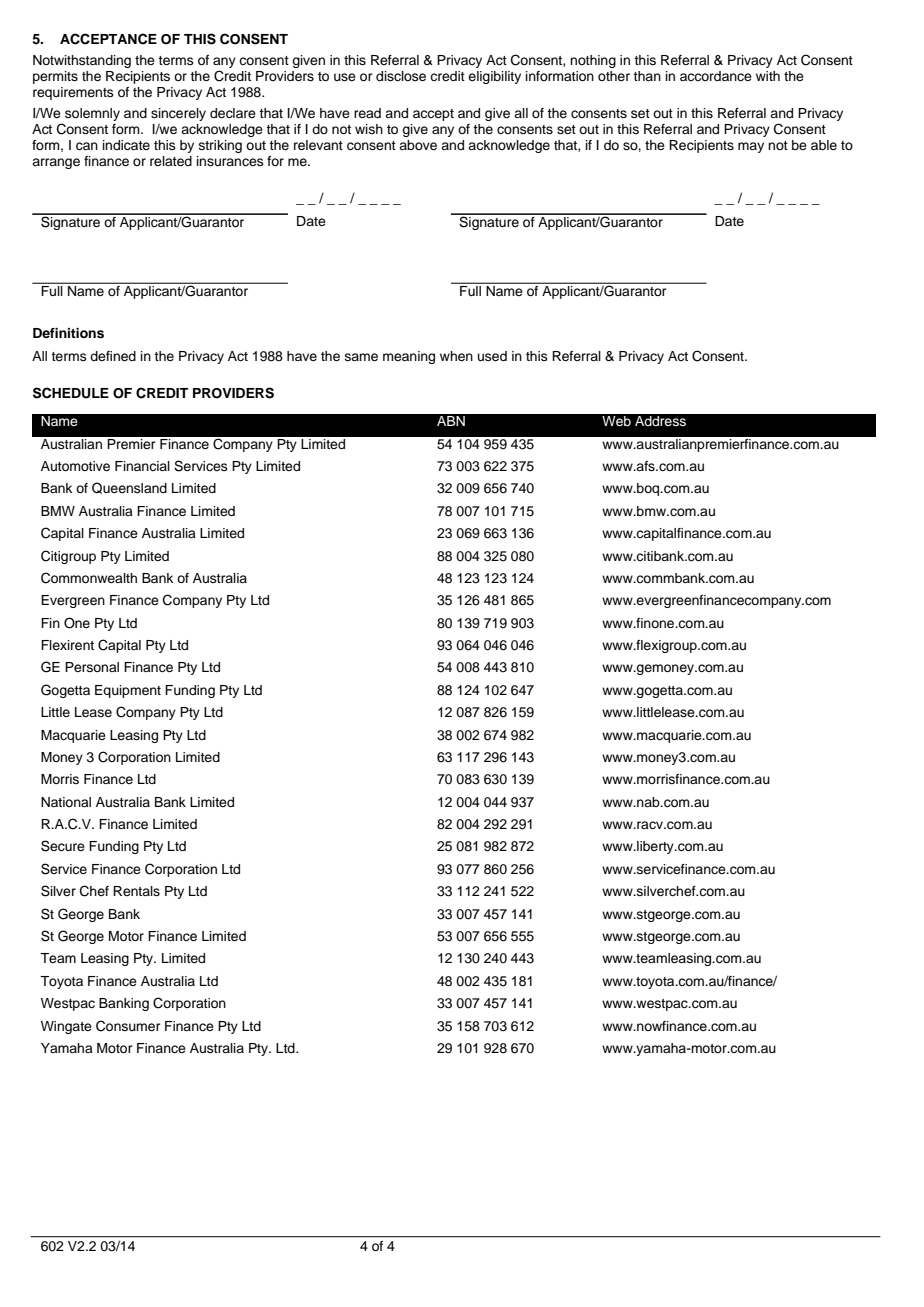 This screenshot has width=924, height=1307. What do you see at coordinates (136, 891) in the screenshot?
I see `Rentals` at bounding box center [136, 891].
